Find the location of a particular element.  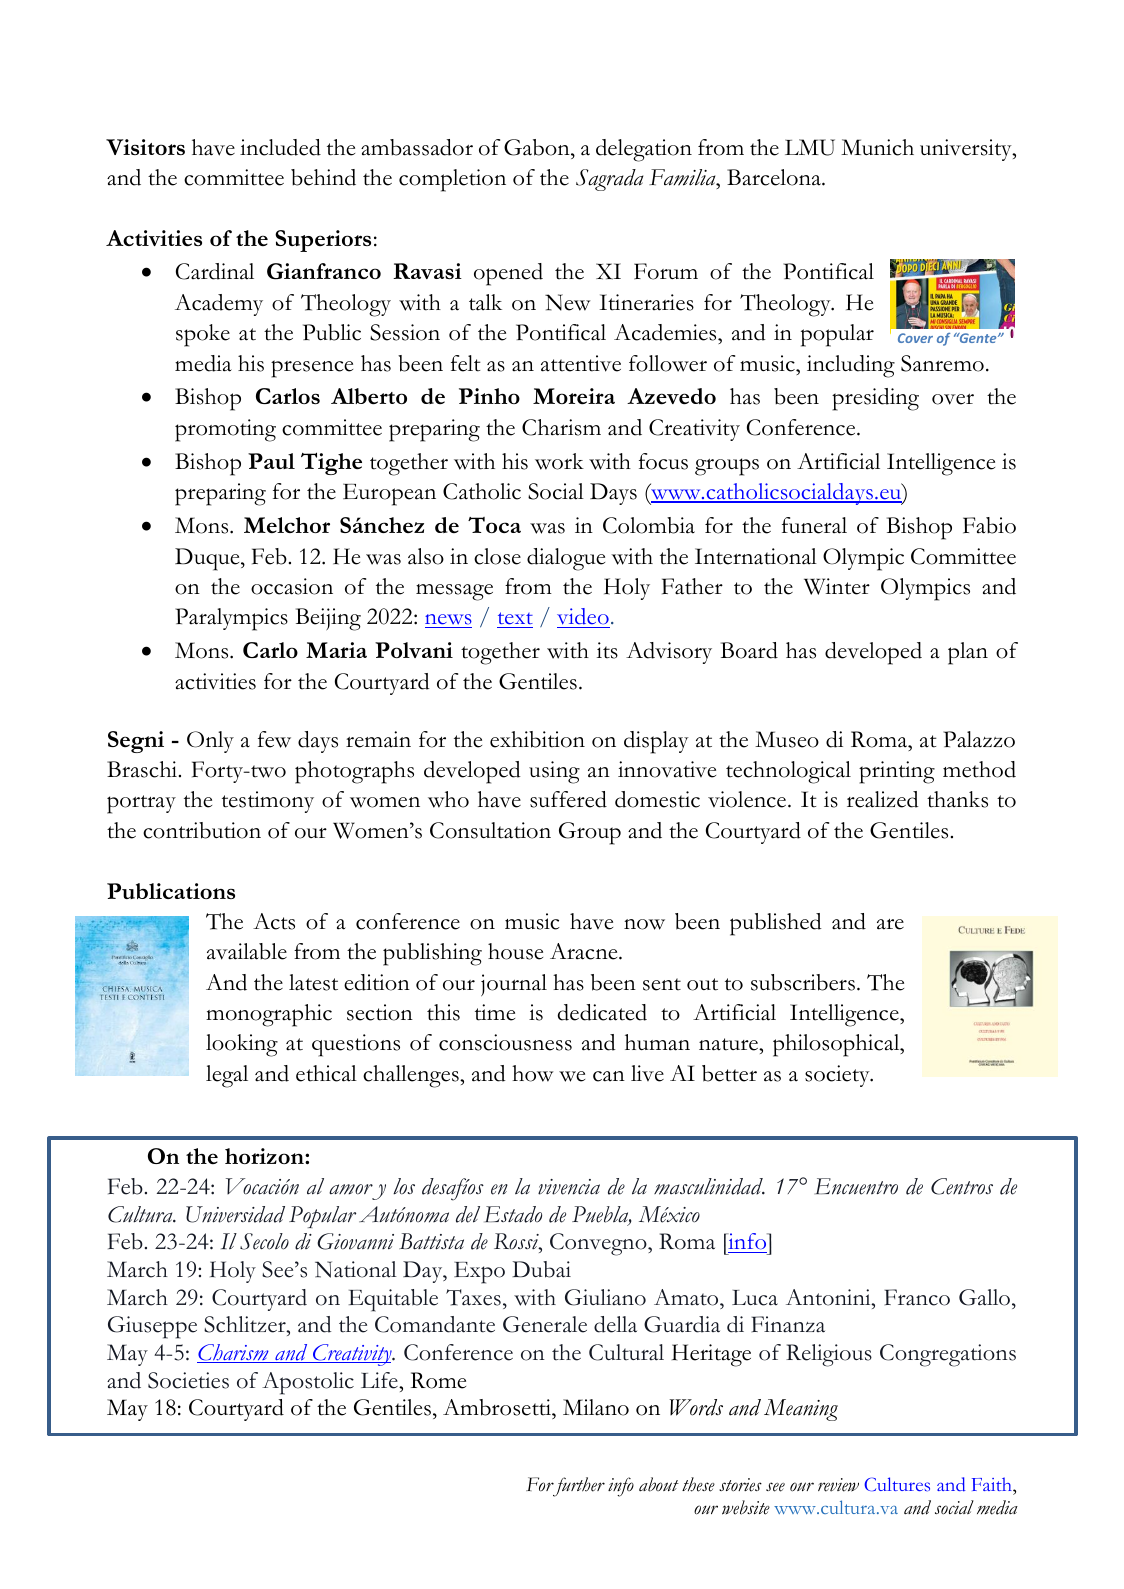

Societies is located at coordinates (188, 1380).
